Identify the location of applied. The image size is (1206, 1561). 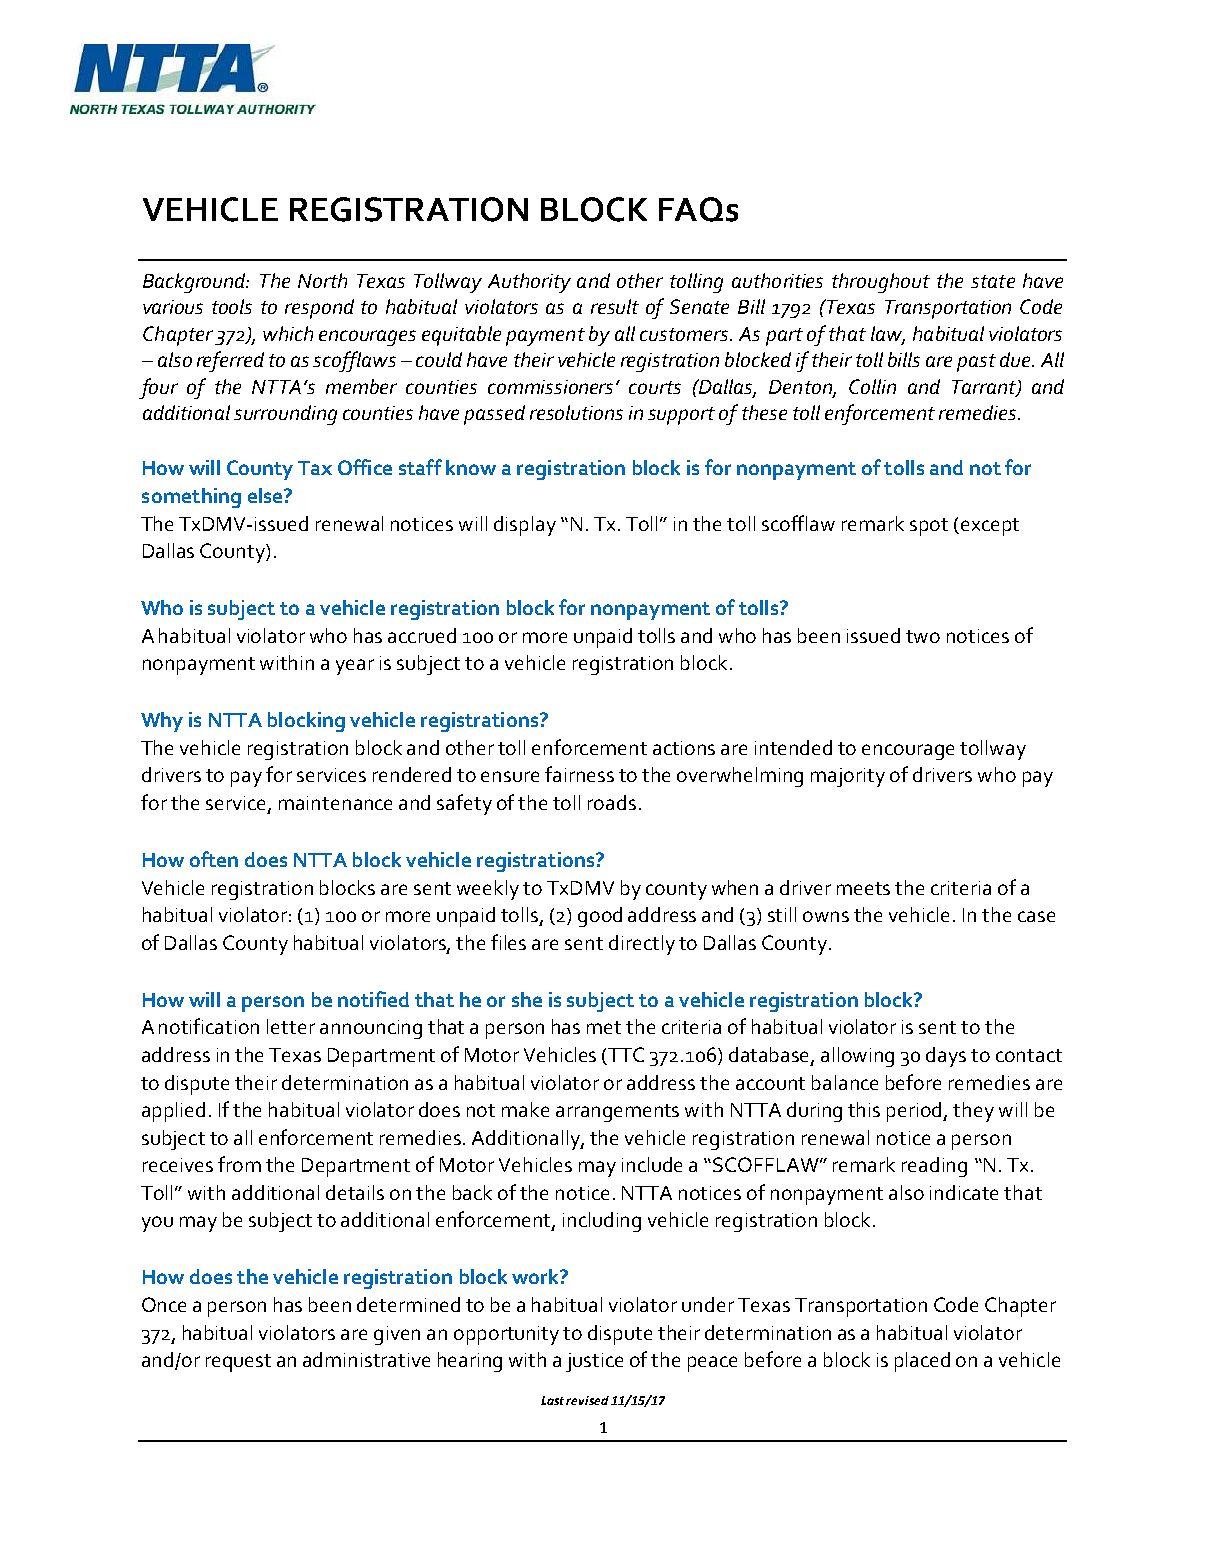
(173, 1112).
